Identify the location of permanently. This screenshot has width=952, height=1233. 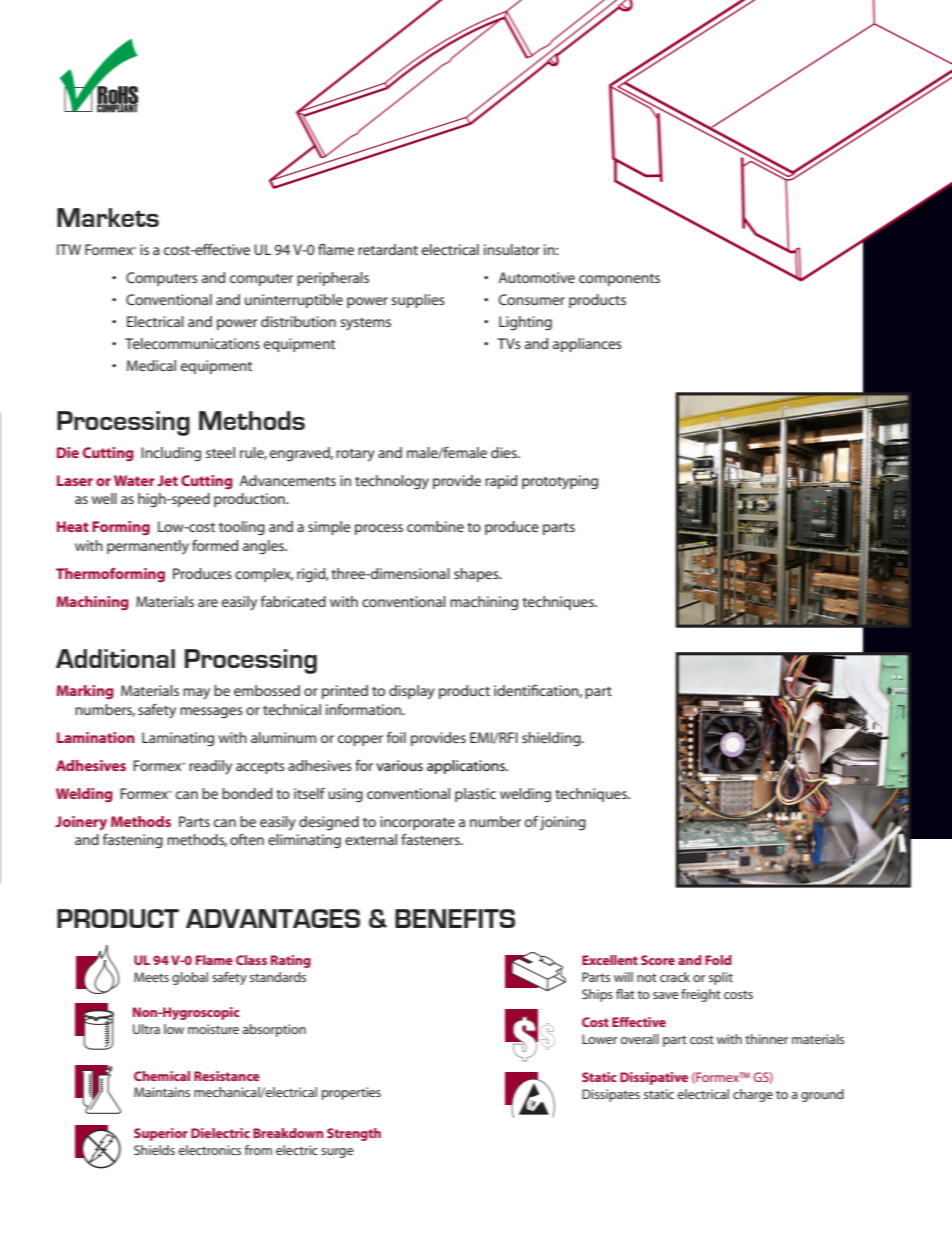
(148, 547).
